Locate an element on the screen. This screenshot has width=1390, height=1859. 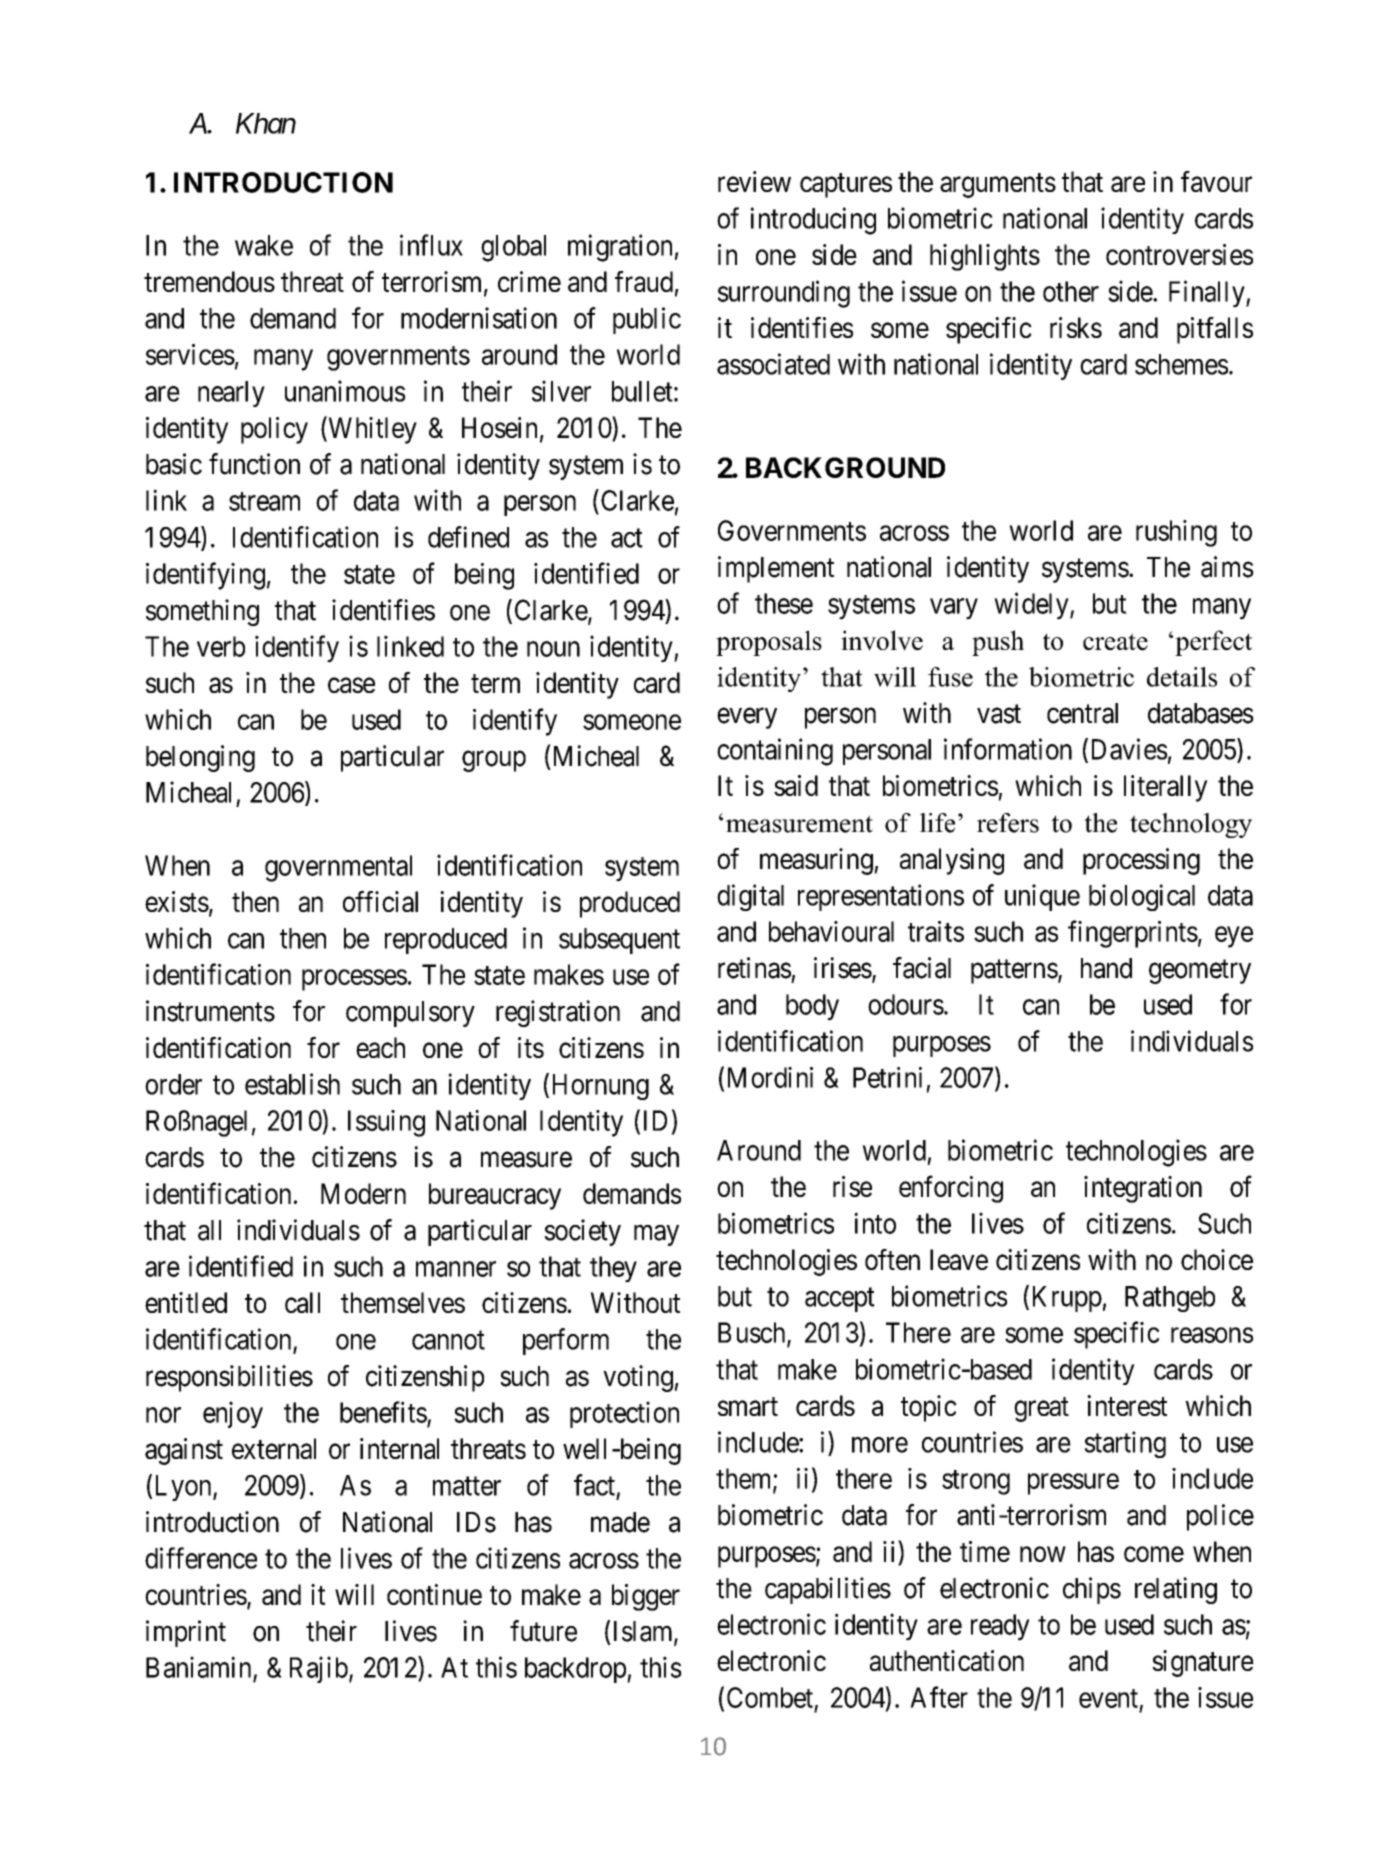
arguments is located at coordinates (998, 185).
